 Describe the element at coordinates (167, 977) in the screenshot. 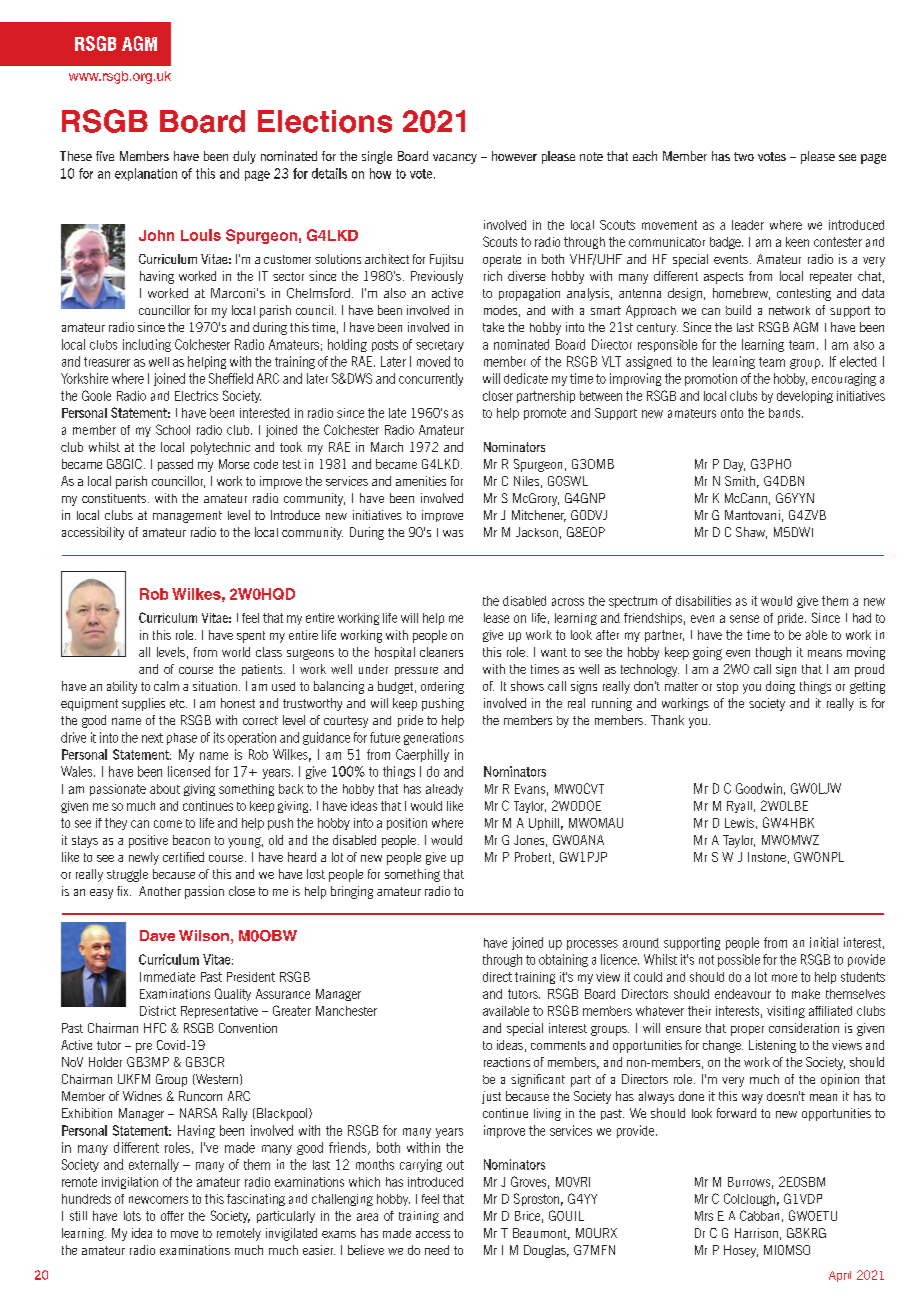

I see `Immediate` at that location.
